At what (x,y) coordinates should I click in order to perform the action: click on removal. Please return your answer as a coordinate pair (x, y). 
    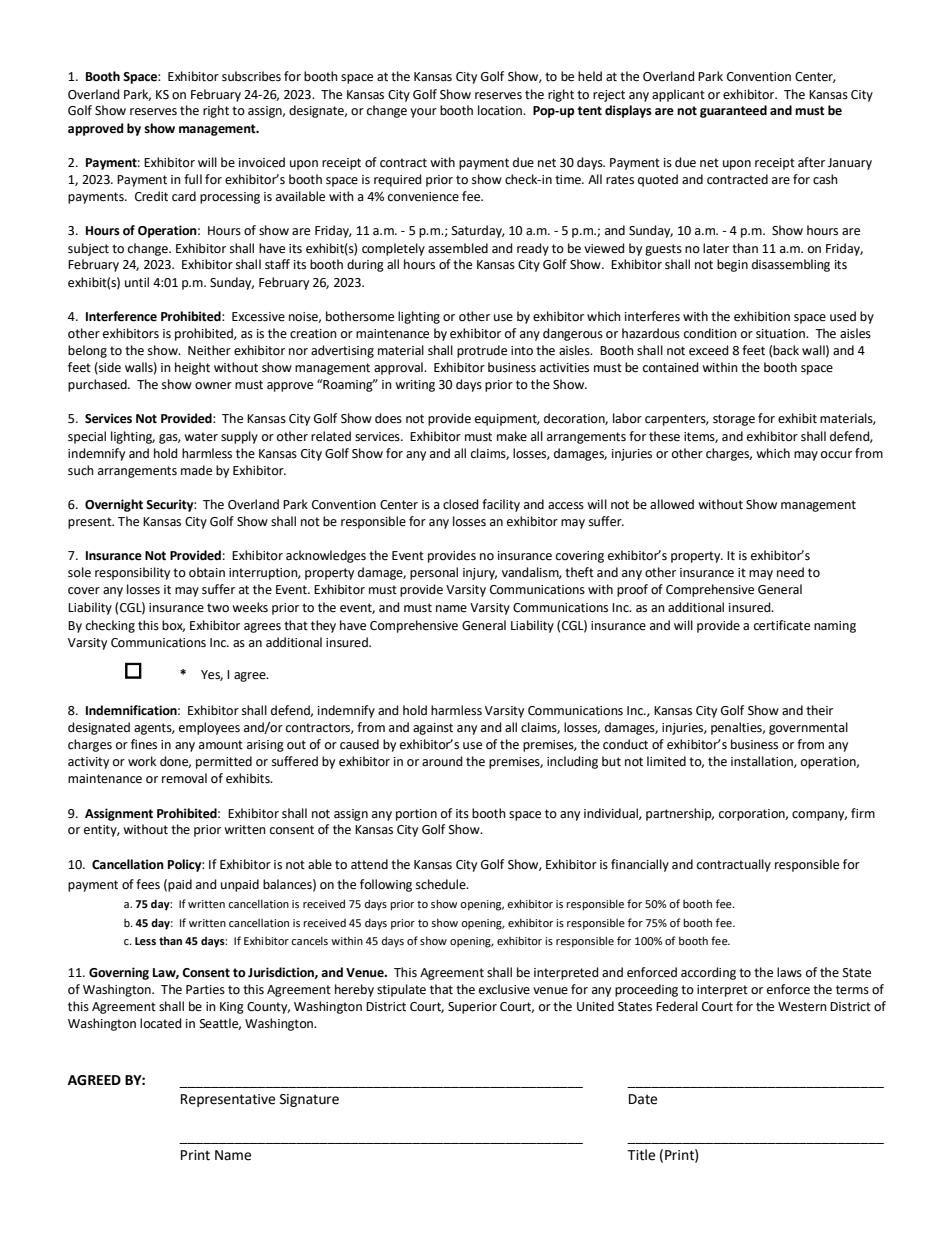
    Looking at the image, I should click on (184, 778).
